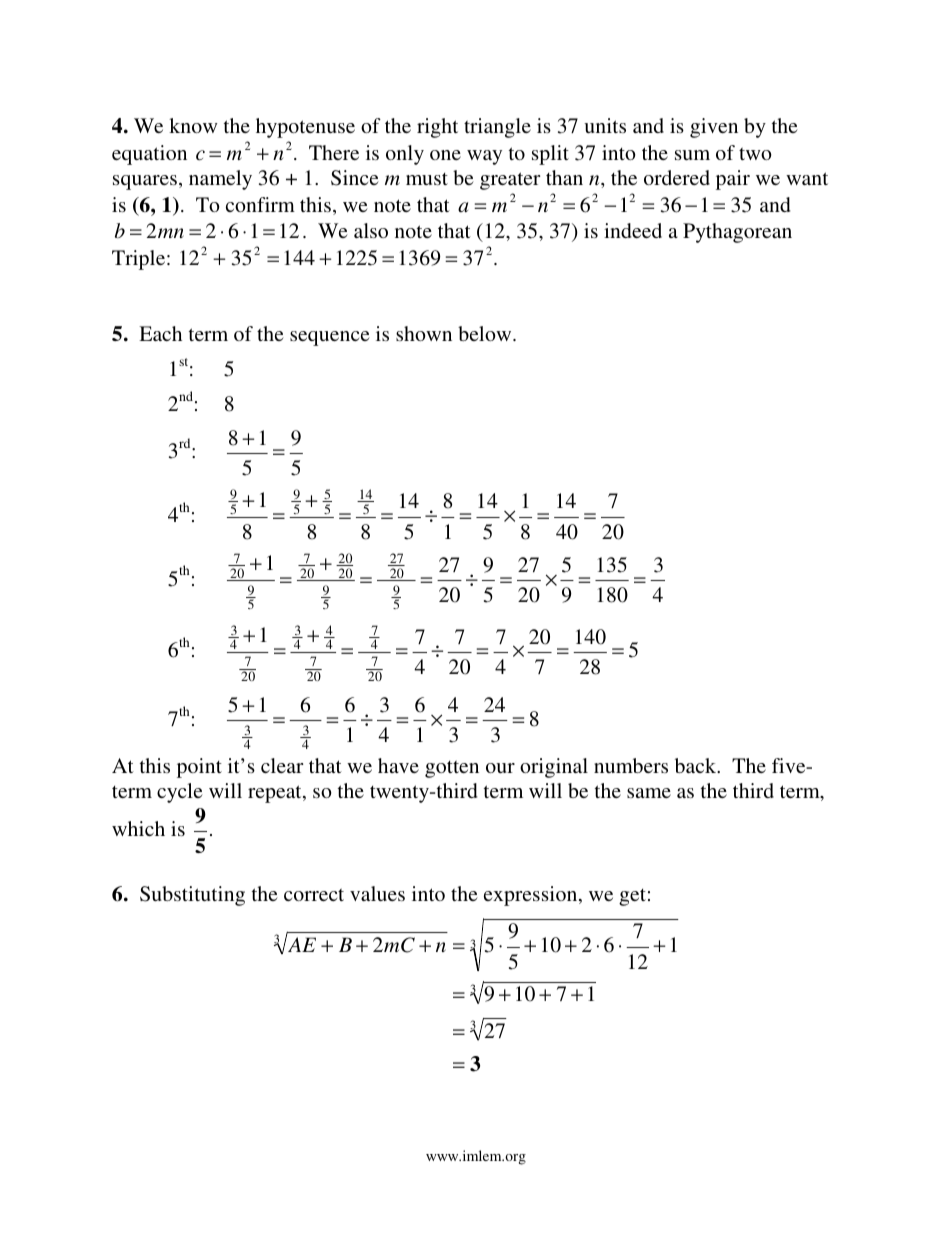  I want to click on shown, so click(424, 333).
